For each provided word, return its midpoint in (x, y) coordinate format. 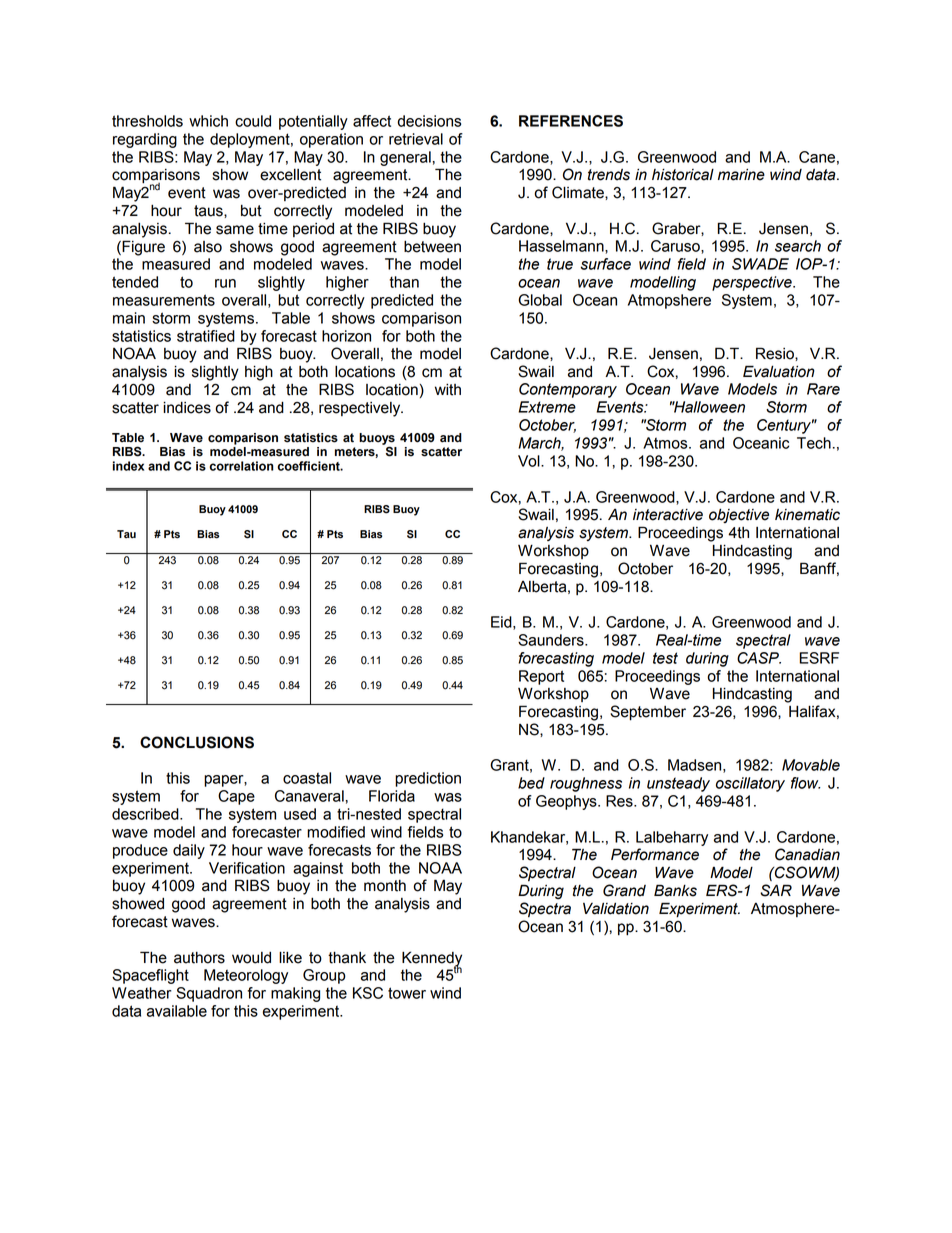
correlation (242, 466)
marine (741, 174)
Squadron (209, 994)
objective (739, 515)
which (208, 121)
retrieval (416, 139)
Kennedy (432, 959)
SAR (776, 890)
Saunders (552, 640)
